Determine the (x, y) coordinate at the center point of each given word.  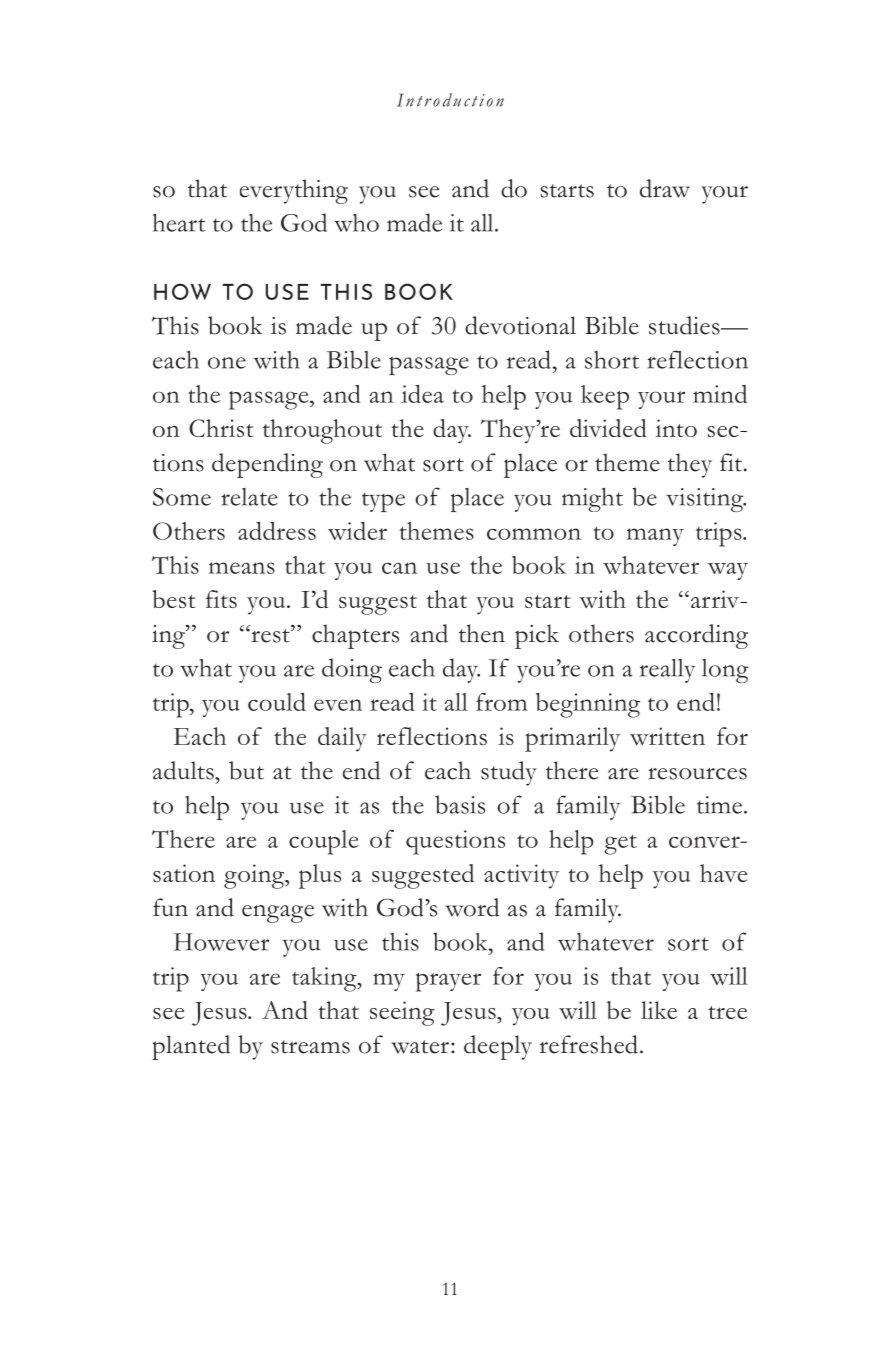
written (667, 736)
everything (294, 191)
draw (665, 188)
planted (191, 1047)
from (501, 702)
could (277, 702)
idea (423, 394)
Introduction (450, 100)
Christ (221, 428)
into (676, 428)
